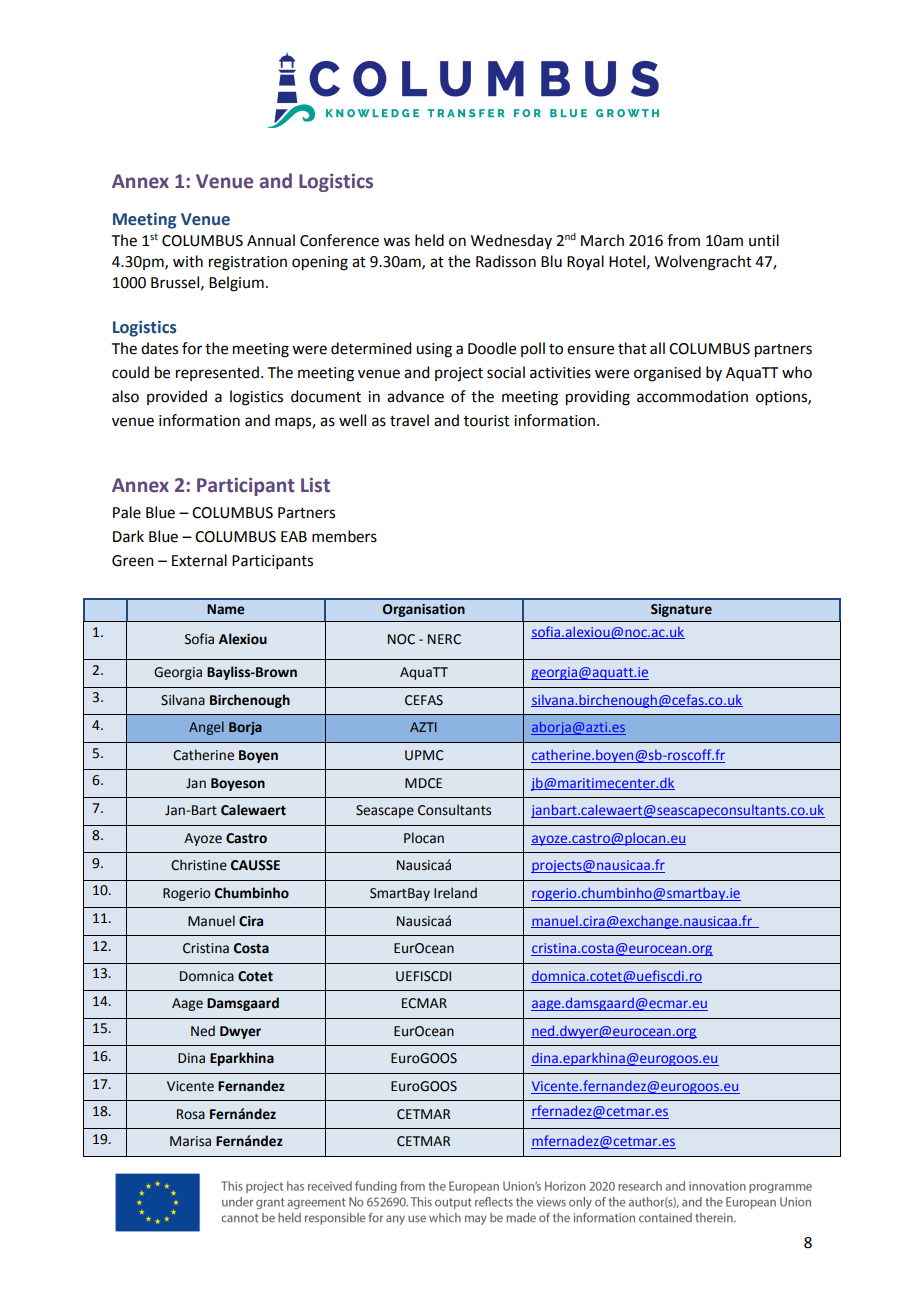 This screenshot has width=924, height=1308. Describe the element at coordinates (206, 728) in the screenshot. I see `Angel` at that location.
